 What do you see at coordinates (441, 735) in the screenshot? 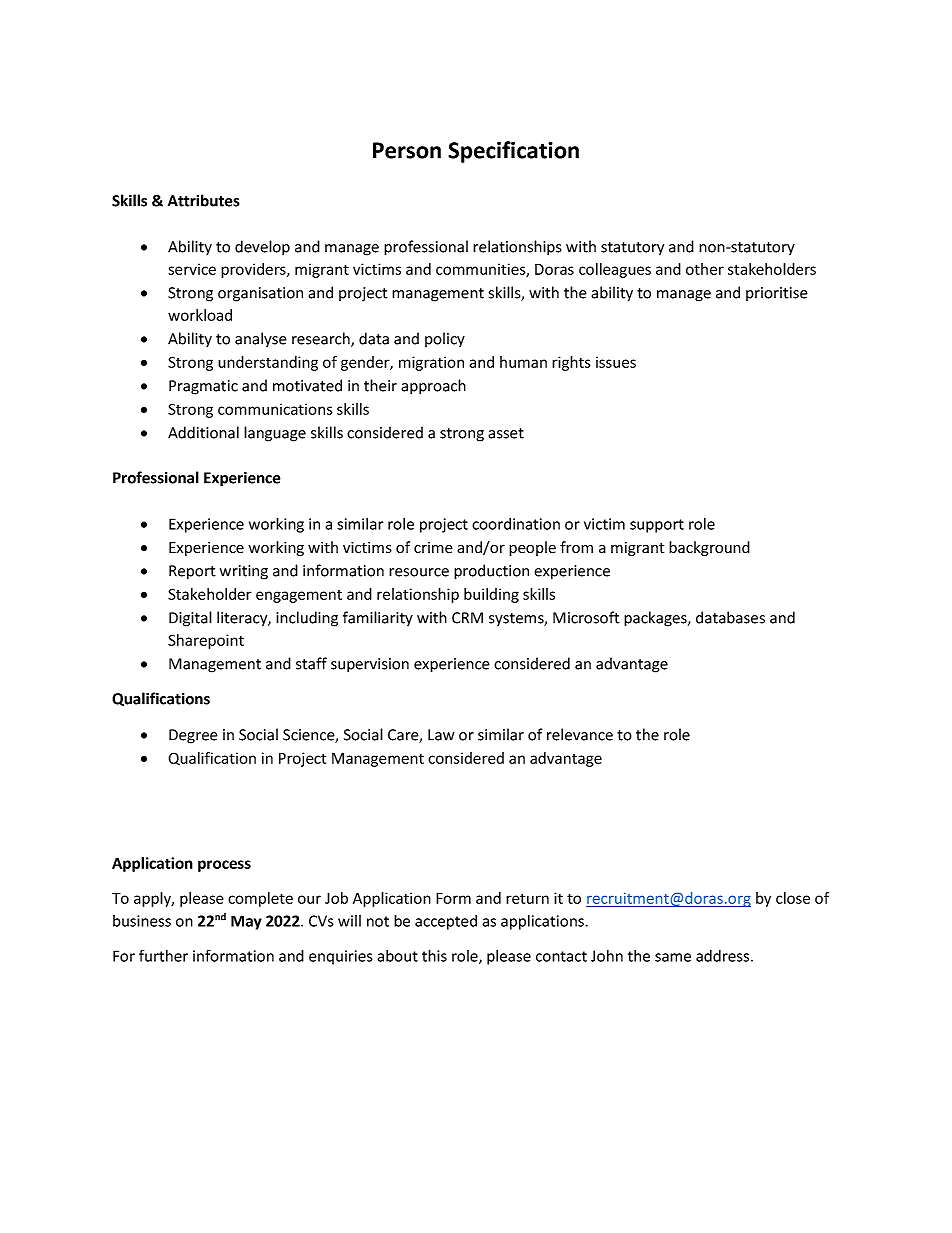
I see `Law` at bounding box center [441, 735].
